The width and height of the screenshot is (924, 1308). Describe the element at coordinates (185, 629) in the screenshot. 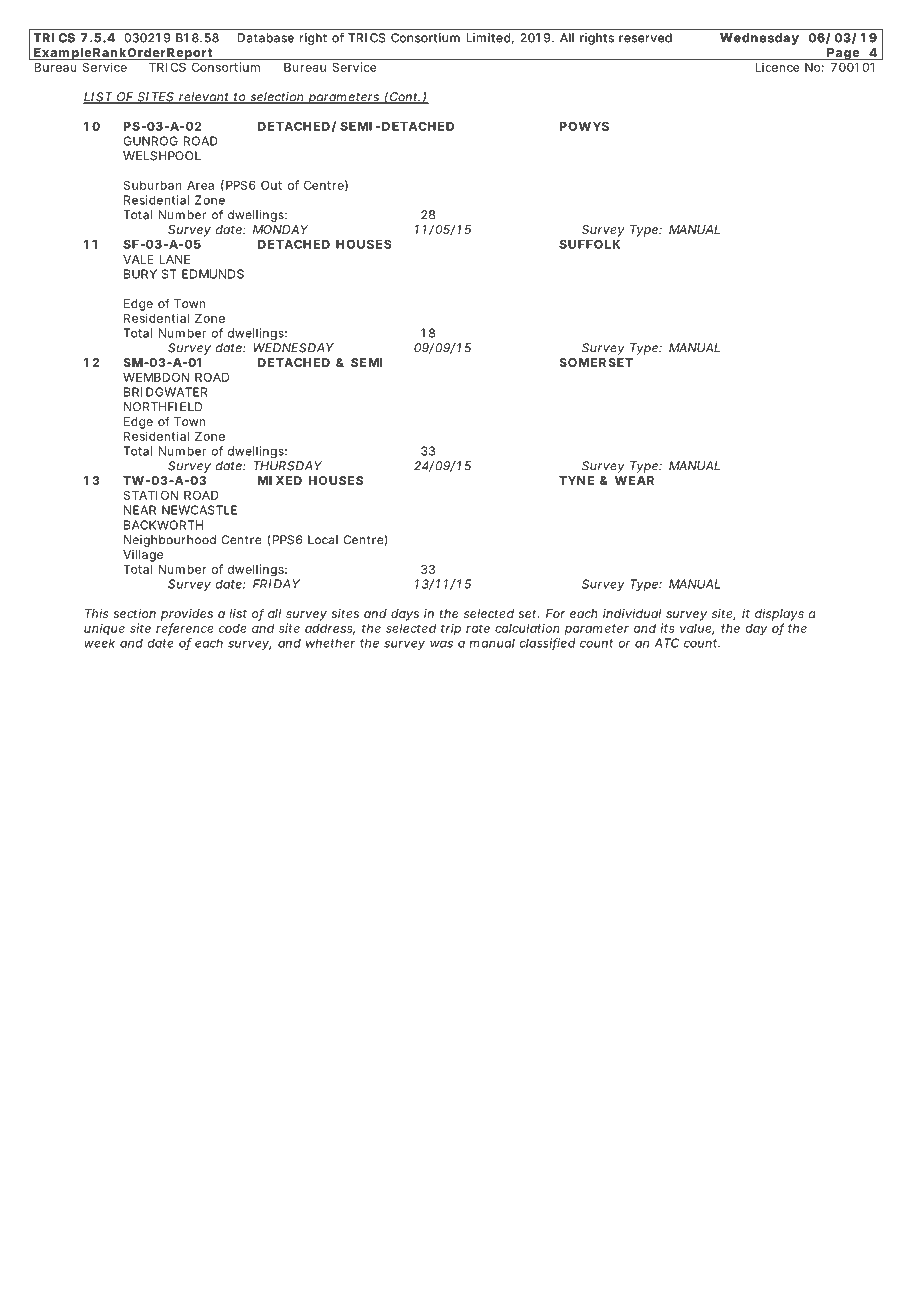

I see `reference` at that location.
